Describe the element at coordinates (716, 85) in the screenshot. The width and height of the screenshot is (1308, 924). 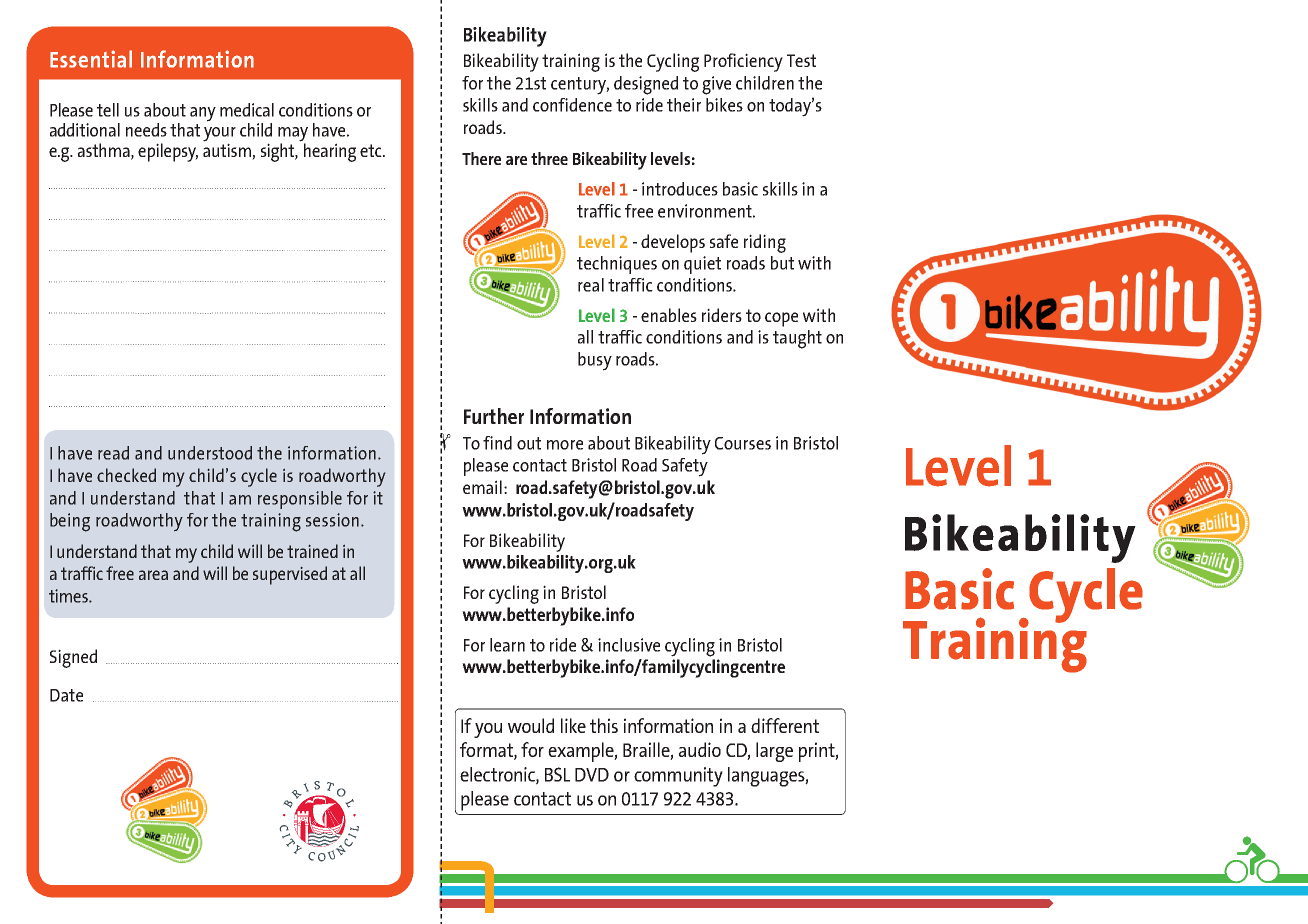
I see `give` at that location.
